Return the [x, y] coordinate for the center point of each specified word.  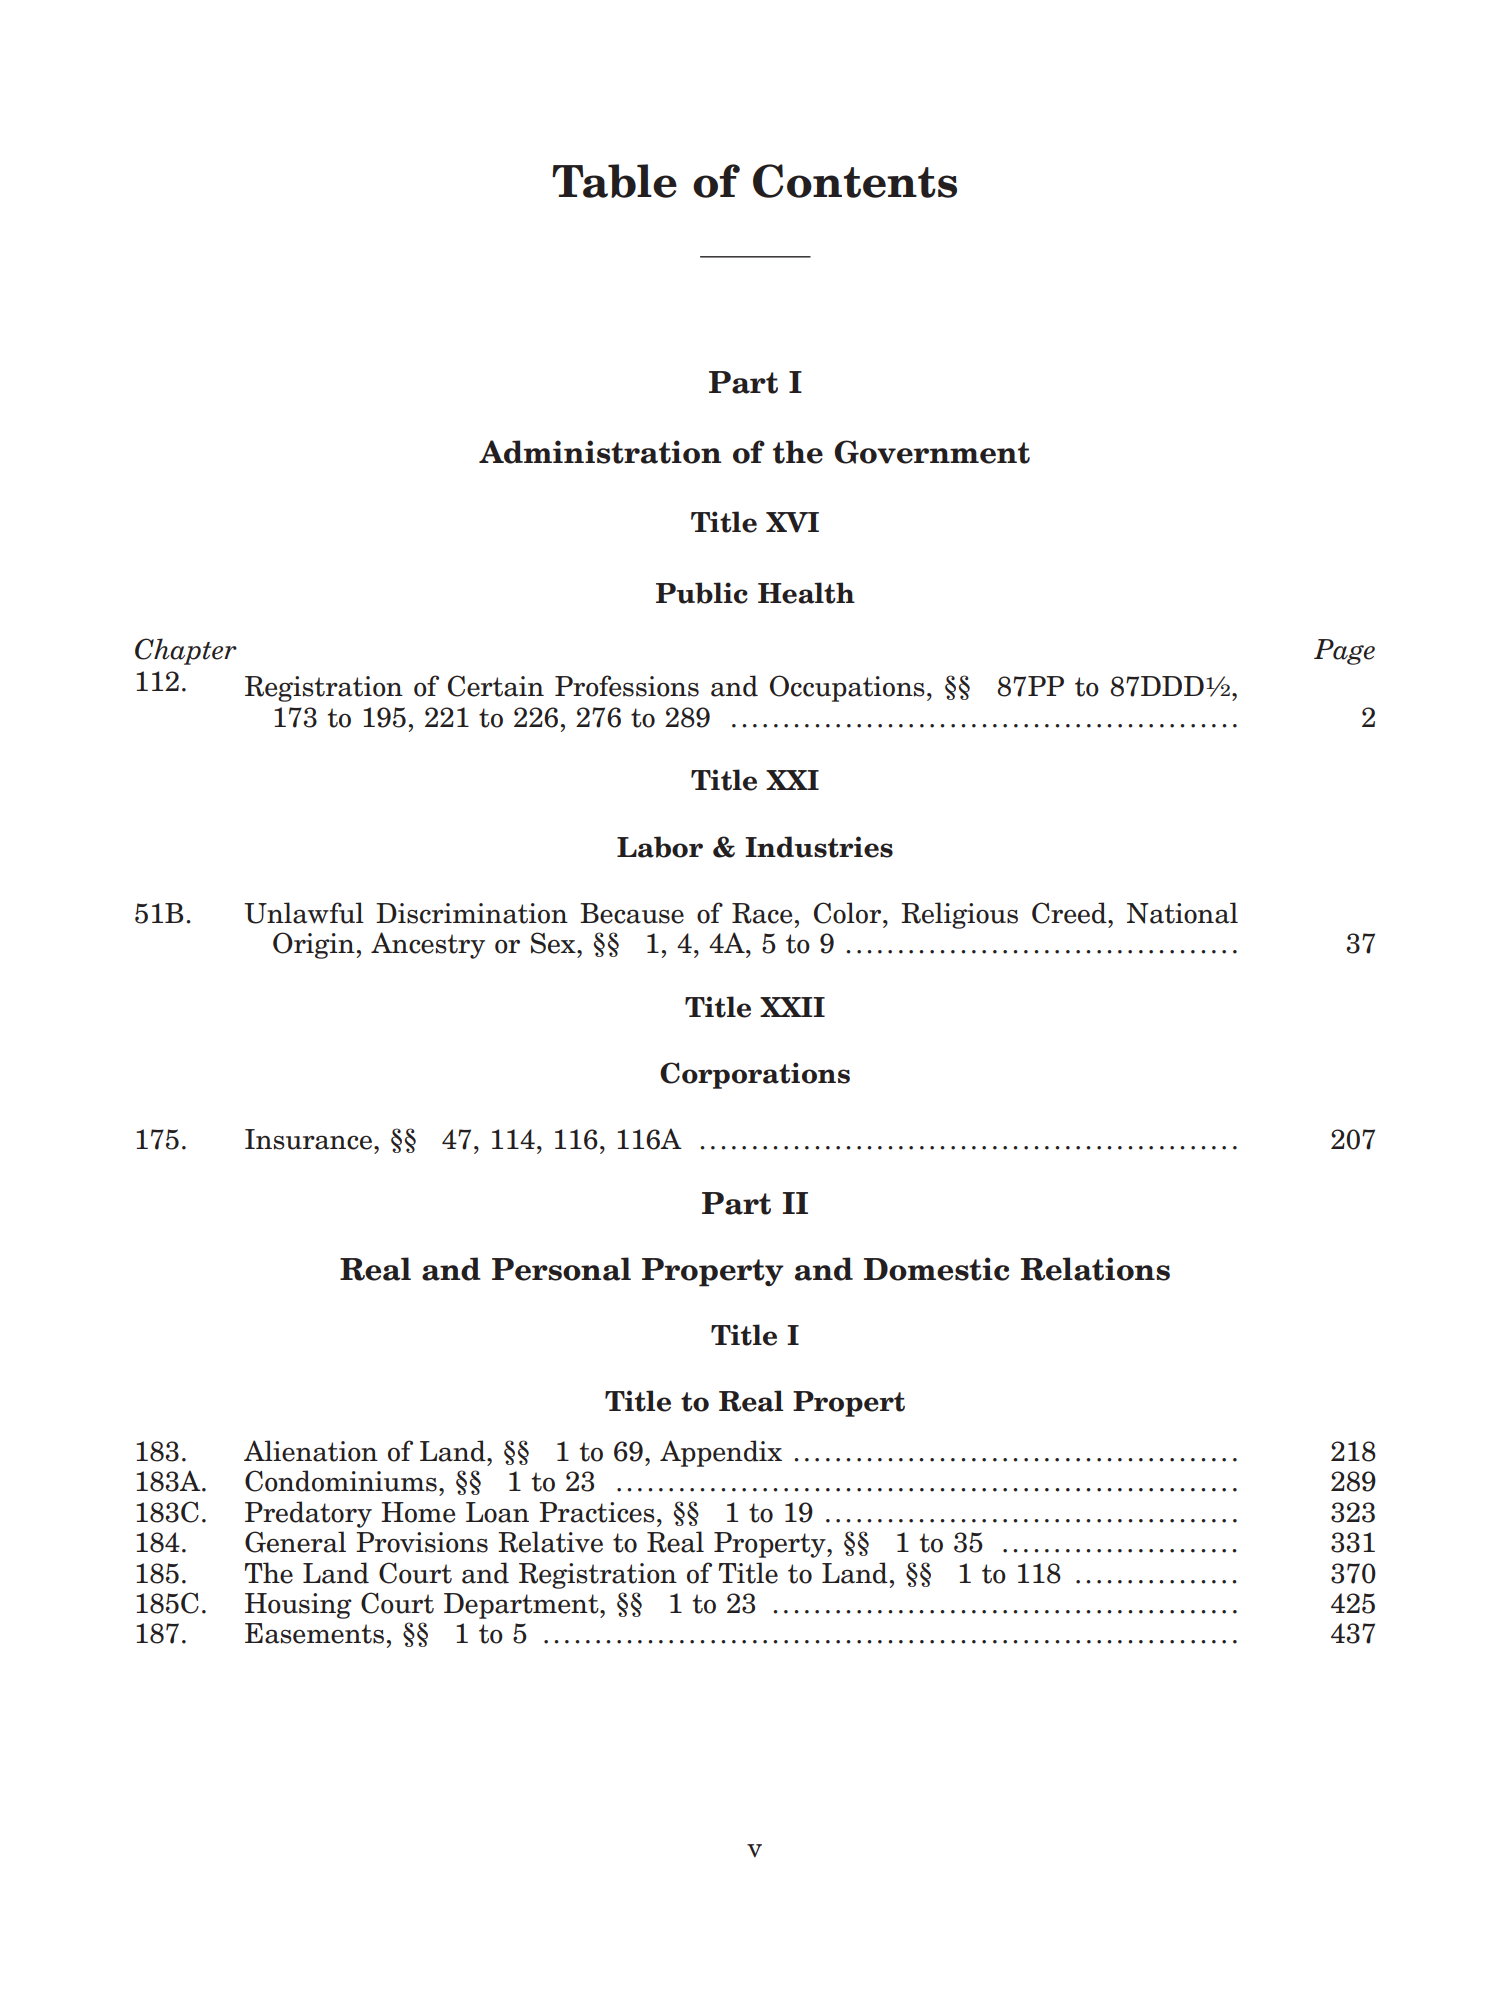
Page [1344, 652]
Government [932, 452]
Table [614, 181]
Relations [1095, 1269]
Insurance [308, 1139]
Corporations [755, 1075]
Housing [298, 1606]
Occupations [847, 688]
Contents [855, 181]
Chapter [186, 651]
